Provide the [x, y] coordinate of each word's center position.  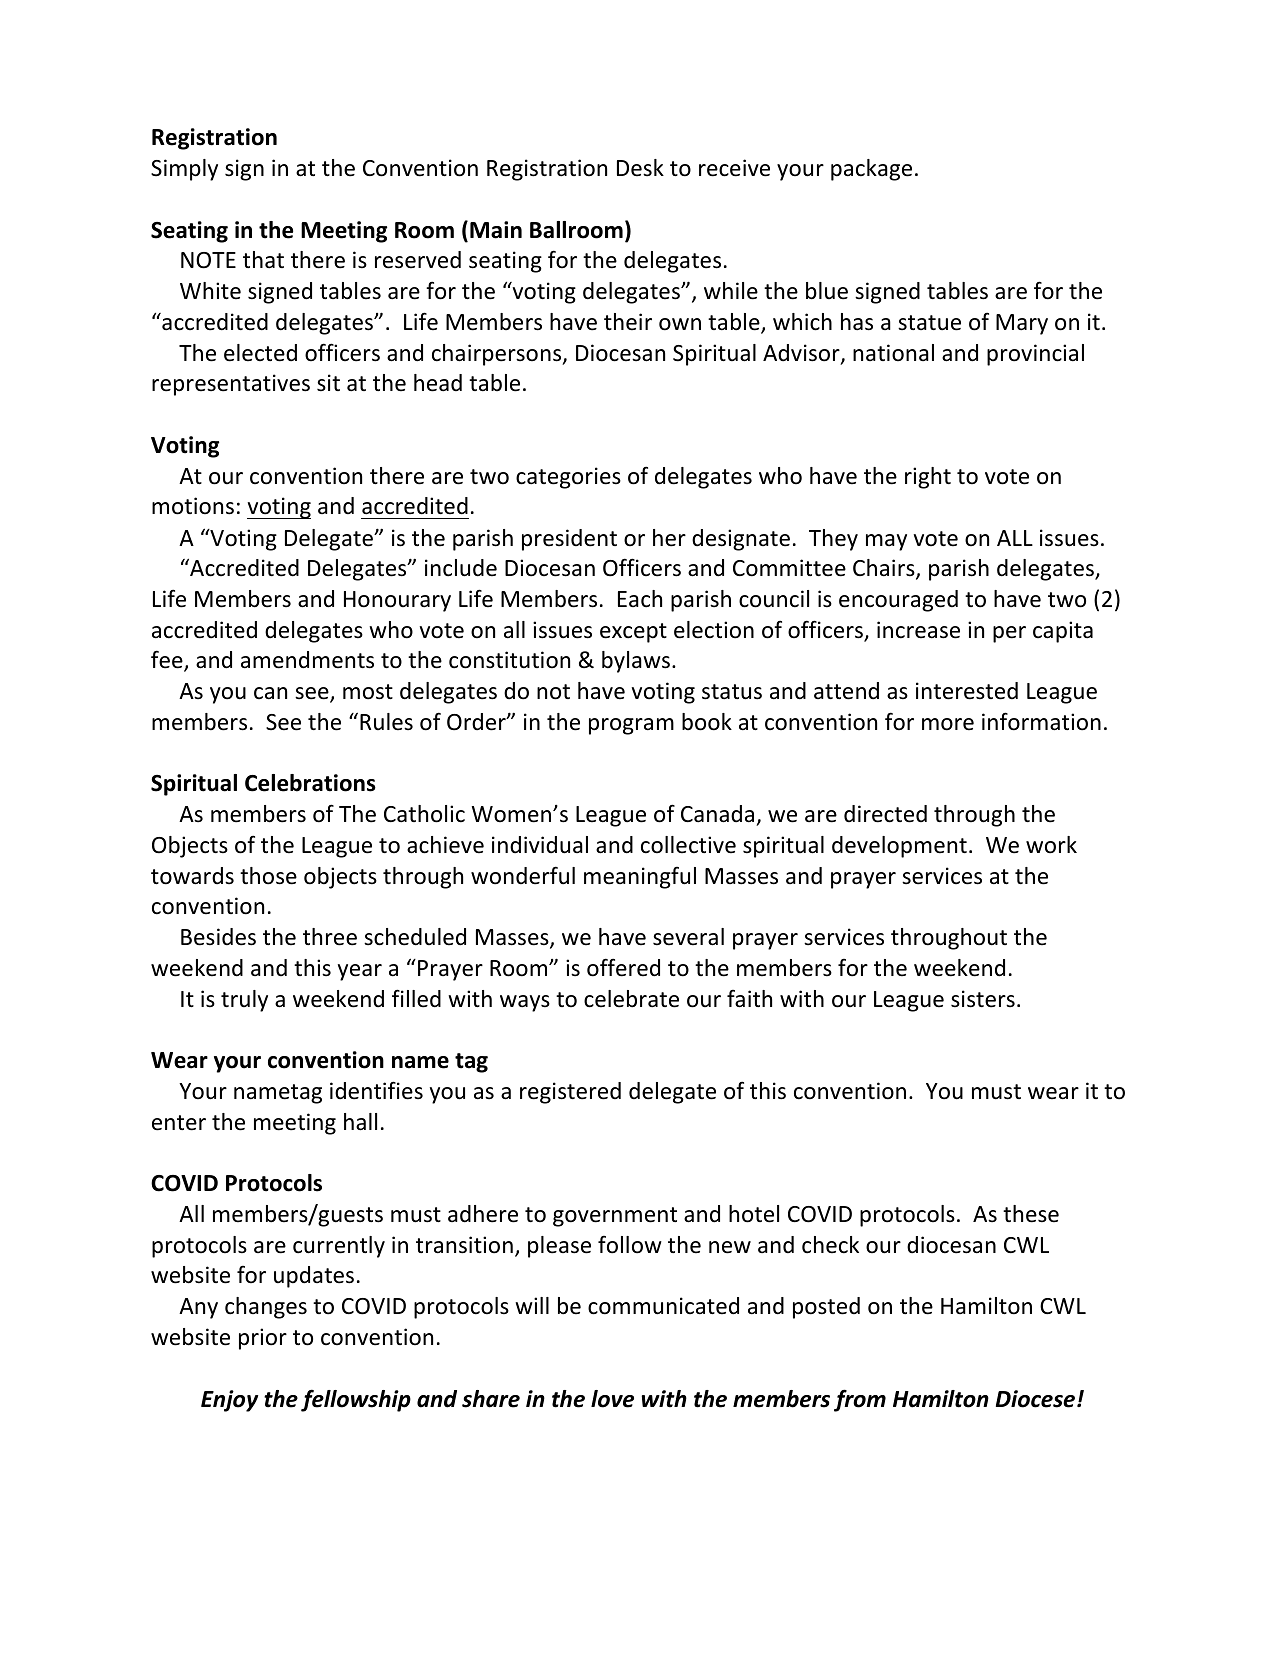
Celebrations [310, 783]
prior [263, 1339]
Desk [640, 168]
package [871, 170]
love [612, 1399]
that [263, 260]
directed [885, 814]
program [631, 726]
